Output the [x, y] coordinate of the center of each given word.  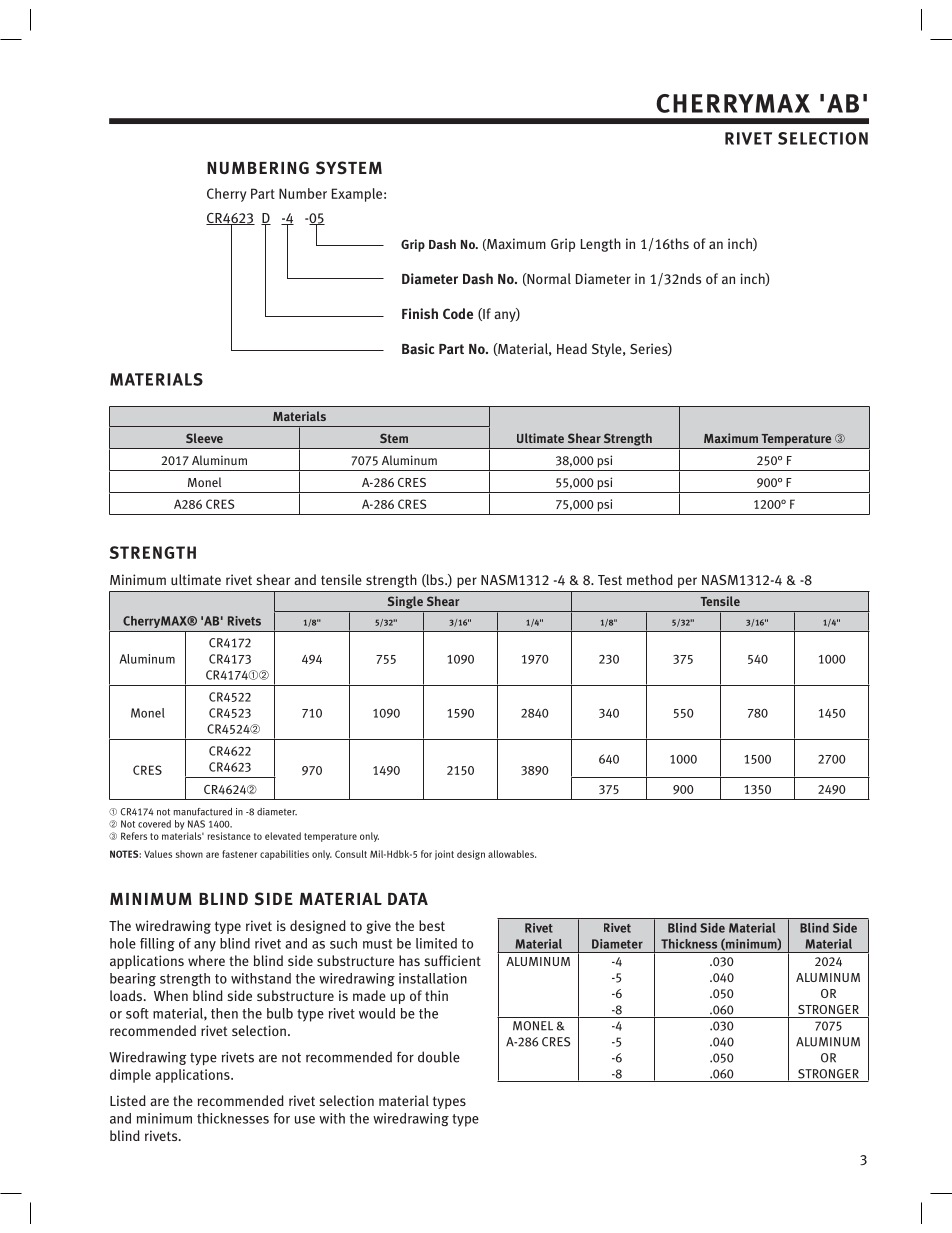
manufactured [202, 812]
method [650, 579]
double [439, 1057]
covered [154, 824]
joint [444, 855]
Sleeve [204, 438]
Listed [128, 1100]
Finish [420, 313]
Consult [351, 854]
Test [610, 580]
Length [601, 245]
